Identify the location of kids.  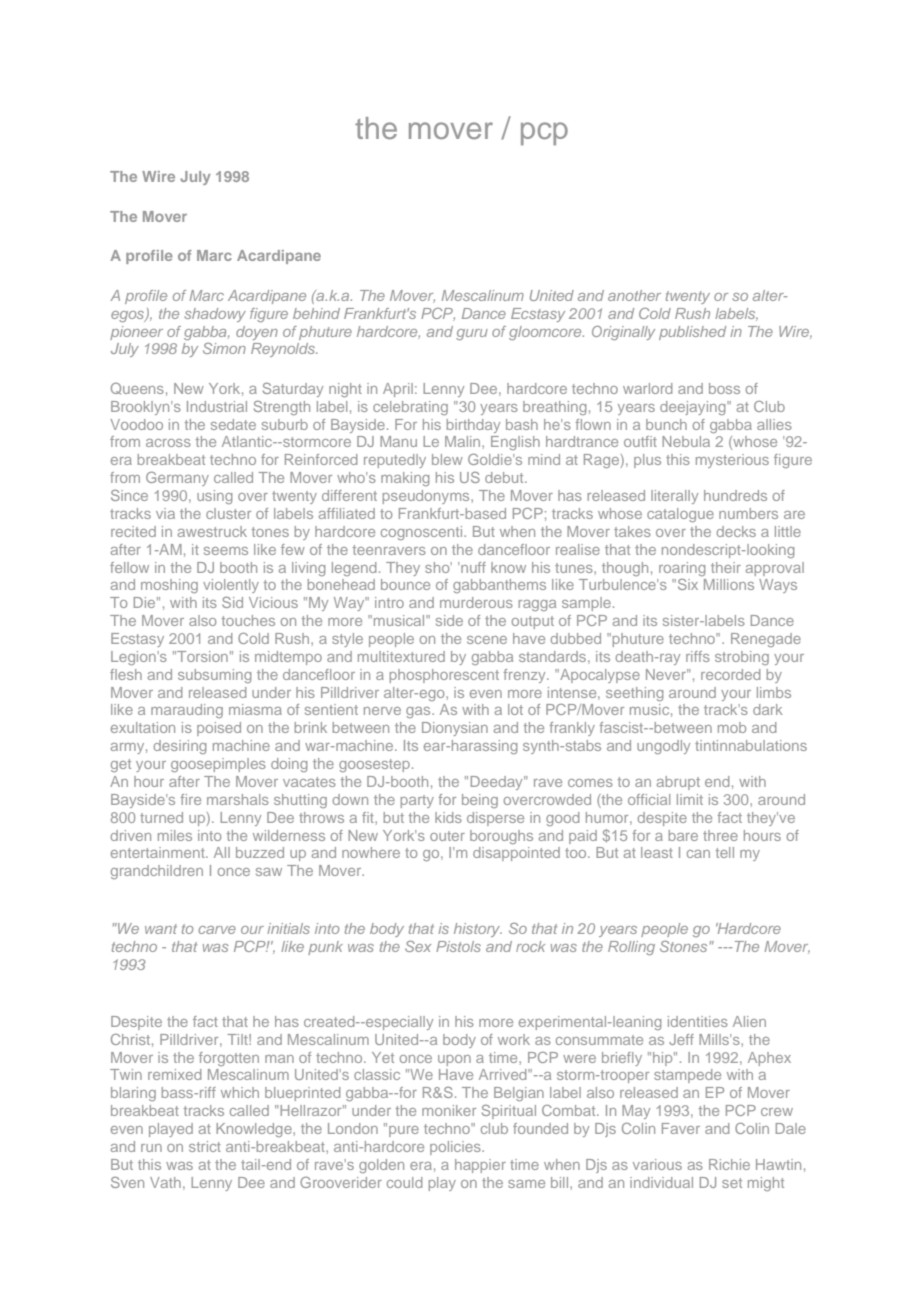
(448, 817).
